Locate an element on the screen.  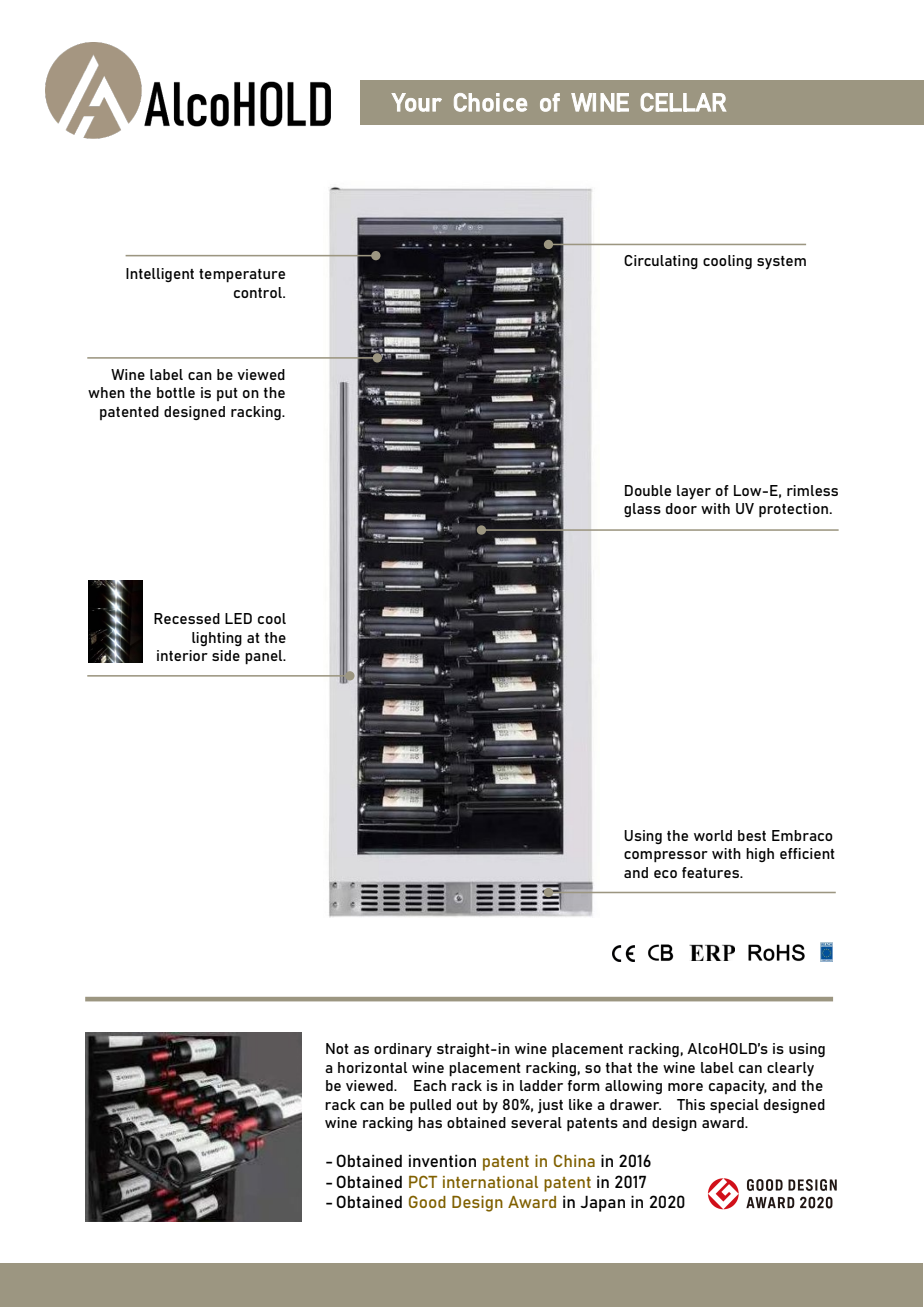
bottle is located at coordinates (176, 392).
